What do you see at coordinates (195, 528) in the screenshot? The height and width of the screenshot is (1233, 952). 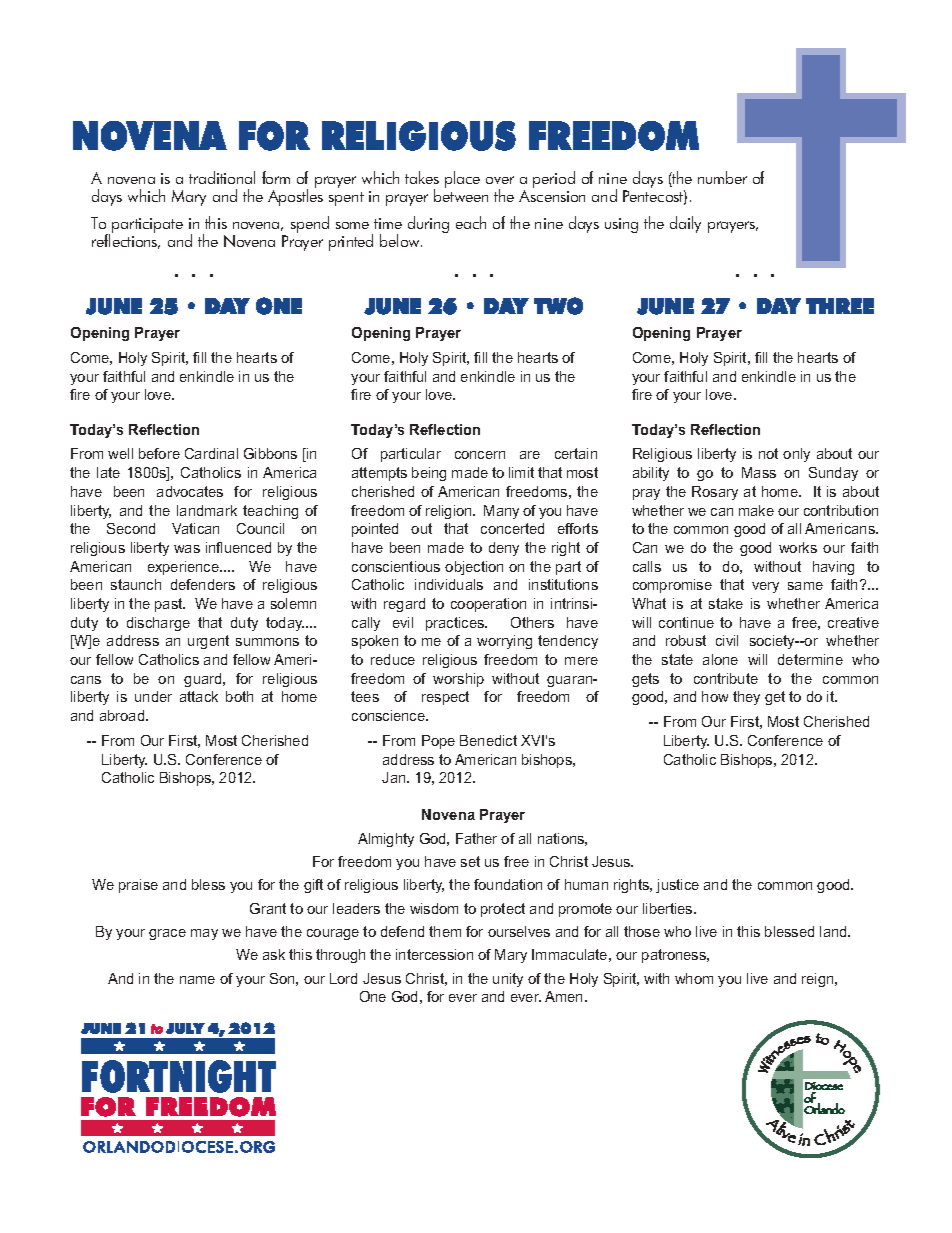 I see `Vatican` at bounding box center [195, 528].
